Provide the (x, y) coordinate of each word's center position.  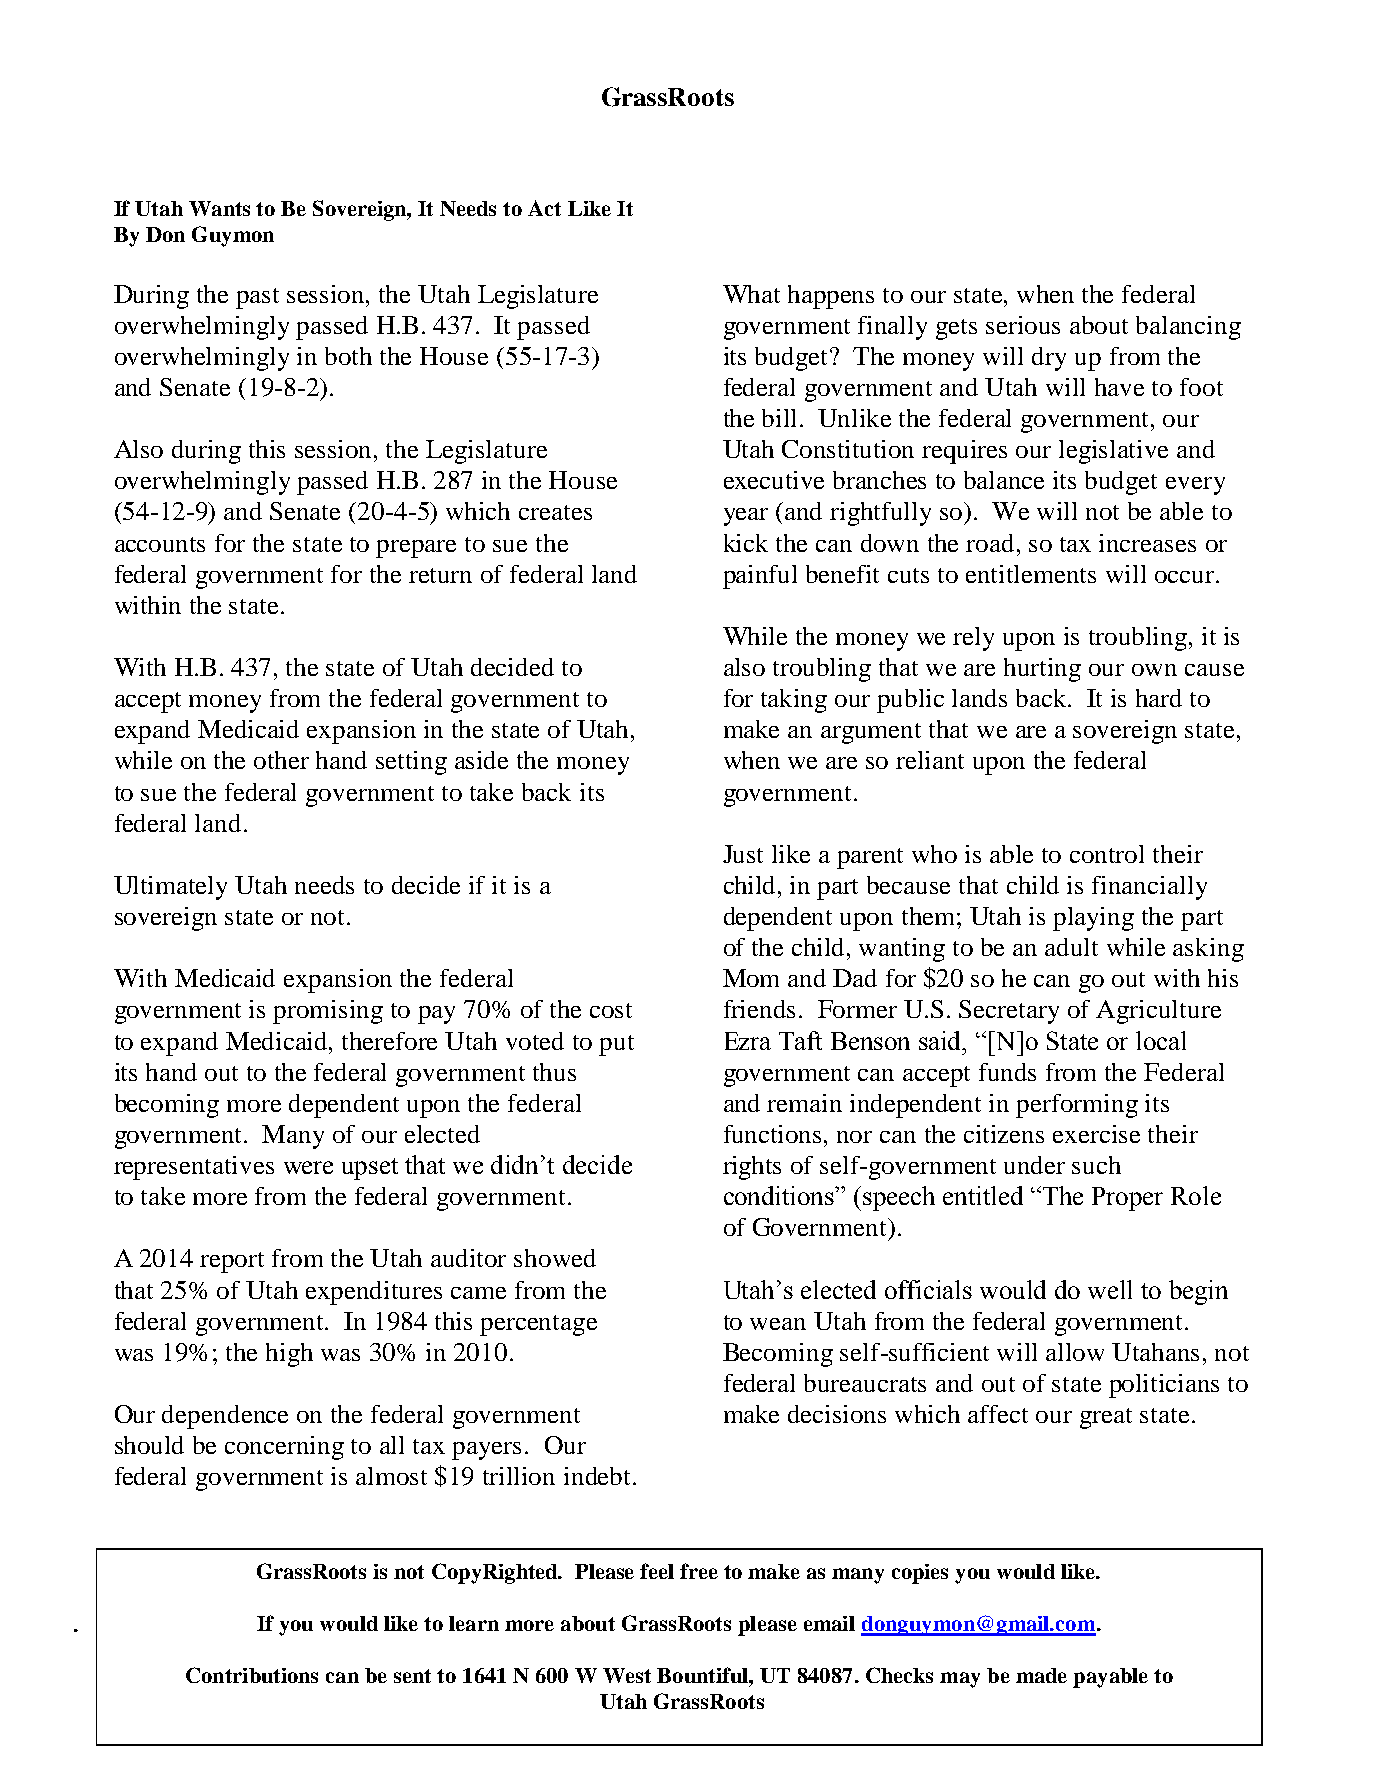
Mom (751, 978)
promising (328, 1012)
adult (1071, 947)
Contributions (252, 1675)
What (751, 294)
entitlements (1031, 574)
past (257, 298)
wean (778, 1324)
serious (1023, 325)
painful (760, 577)
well (1110, 1289)
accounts (160, 544)
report (232, 1262)
